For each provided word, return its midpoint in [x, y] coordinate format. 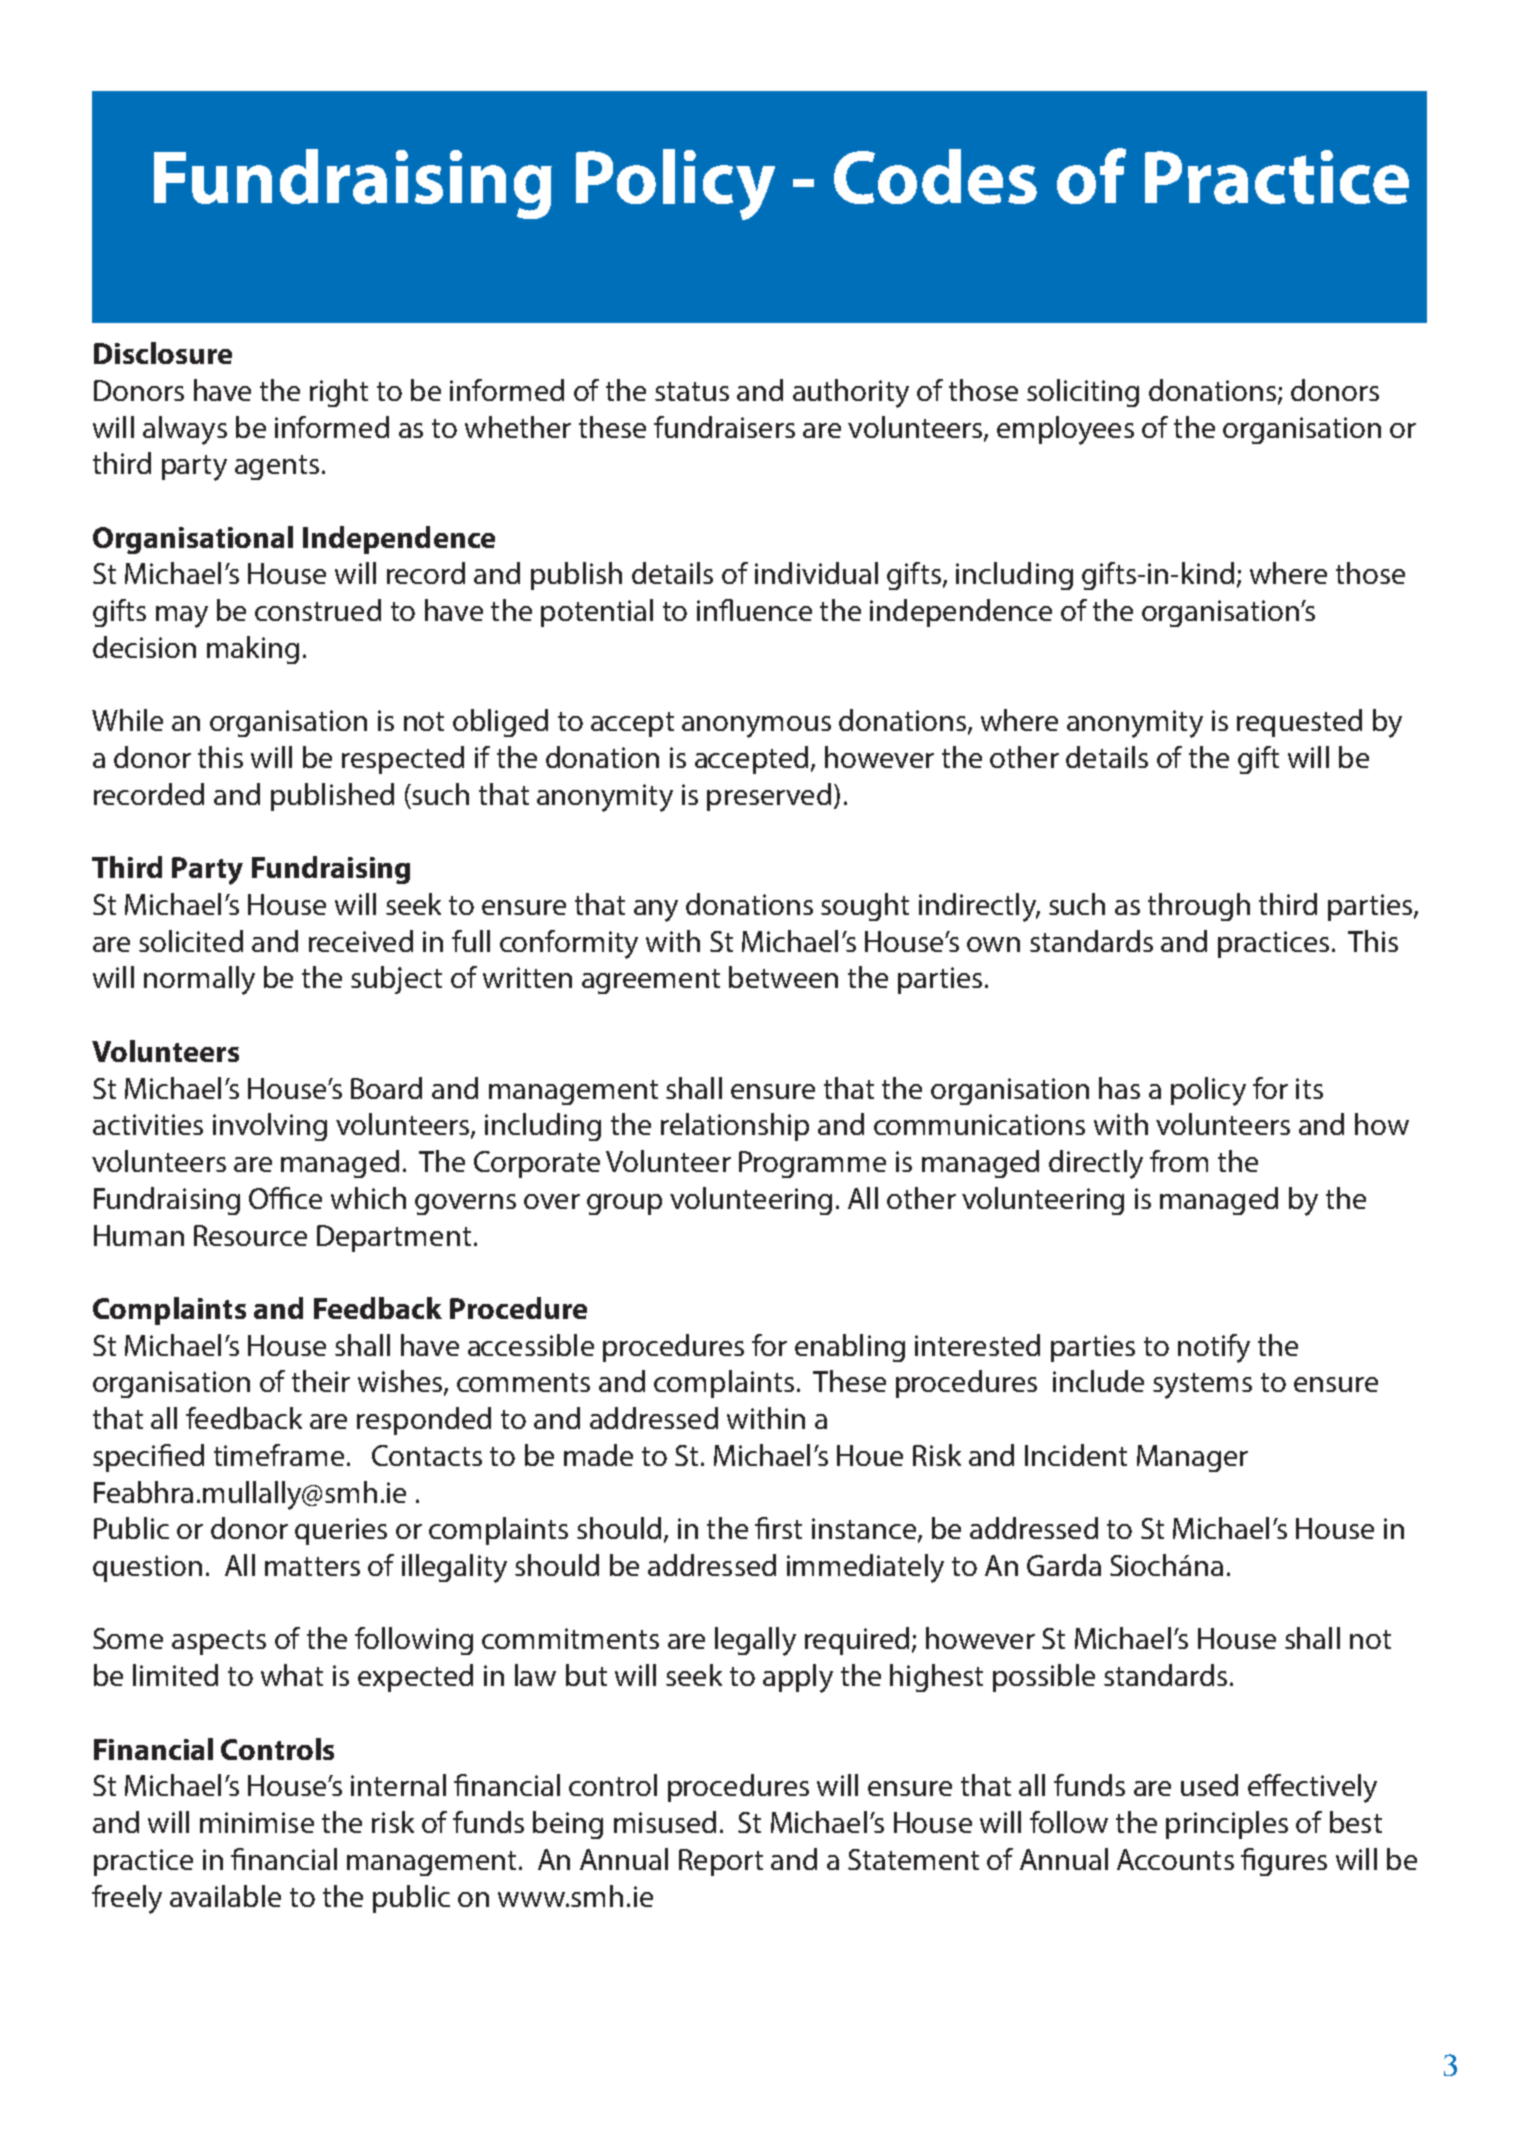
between [783, 977]
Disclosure [163, 353]
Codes [935, 176]
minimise [257, 1822]
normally [199, 980]
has [1119, 1088]
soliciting [1083, 393]
